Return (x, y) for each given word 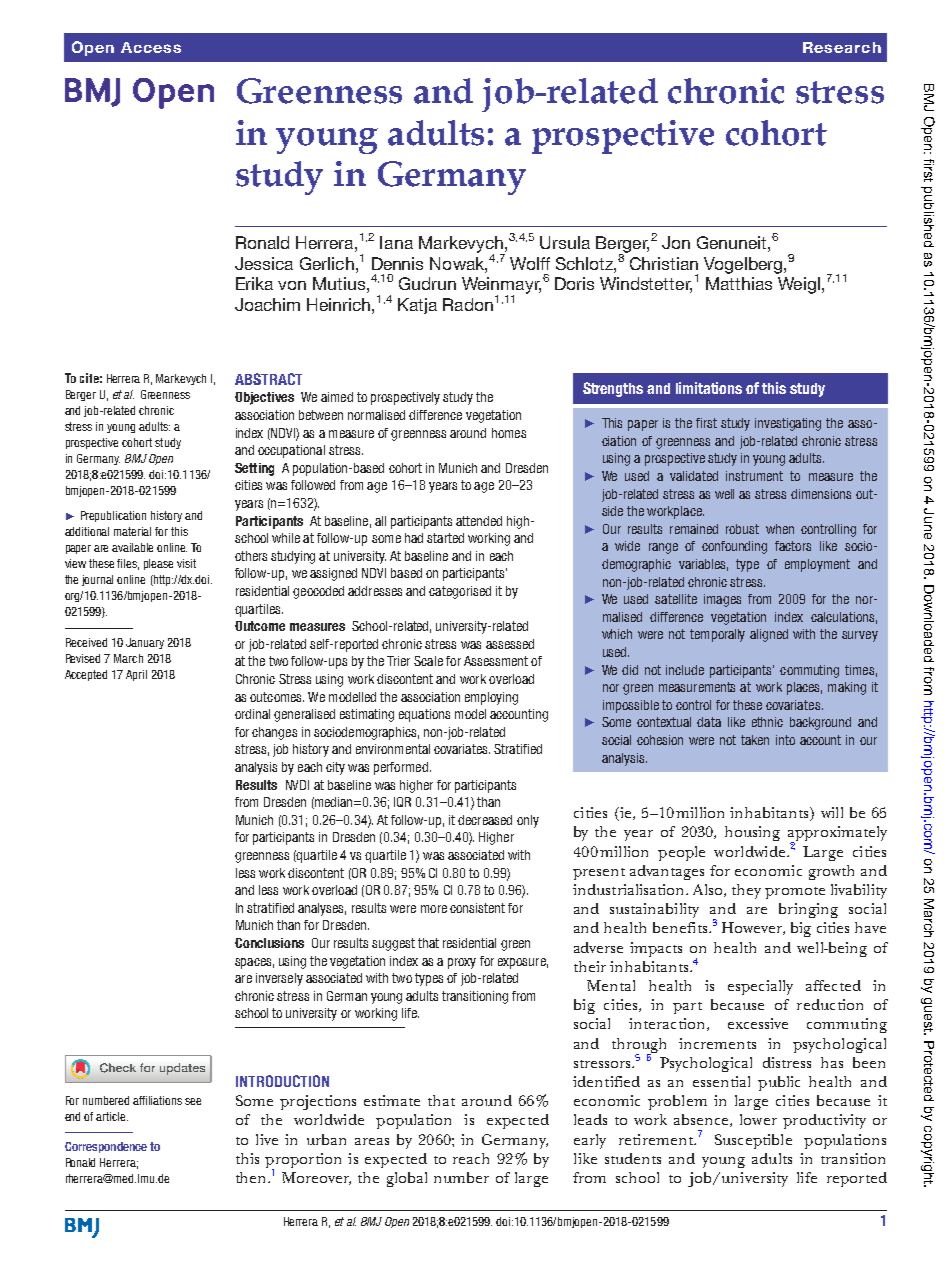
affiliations (157, 1100)
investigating (788, 424)
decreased (485, 820)
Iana (396, 242)
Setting (254, 469)
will (832, 812)
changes (274, 733)
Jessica (264, 263)
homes (509, 433)
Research (842, 47)
